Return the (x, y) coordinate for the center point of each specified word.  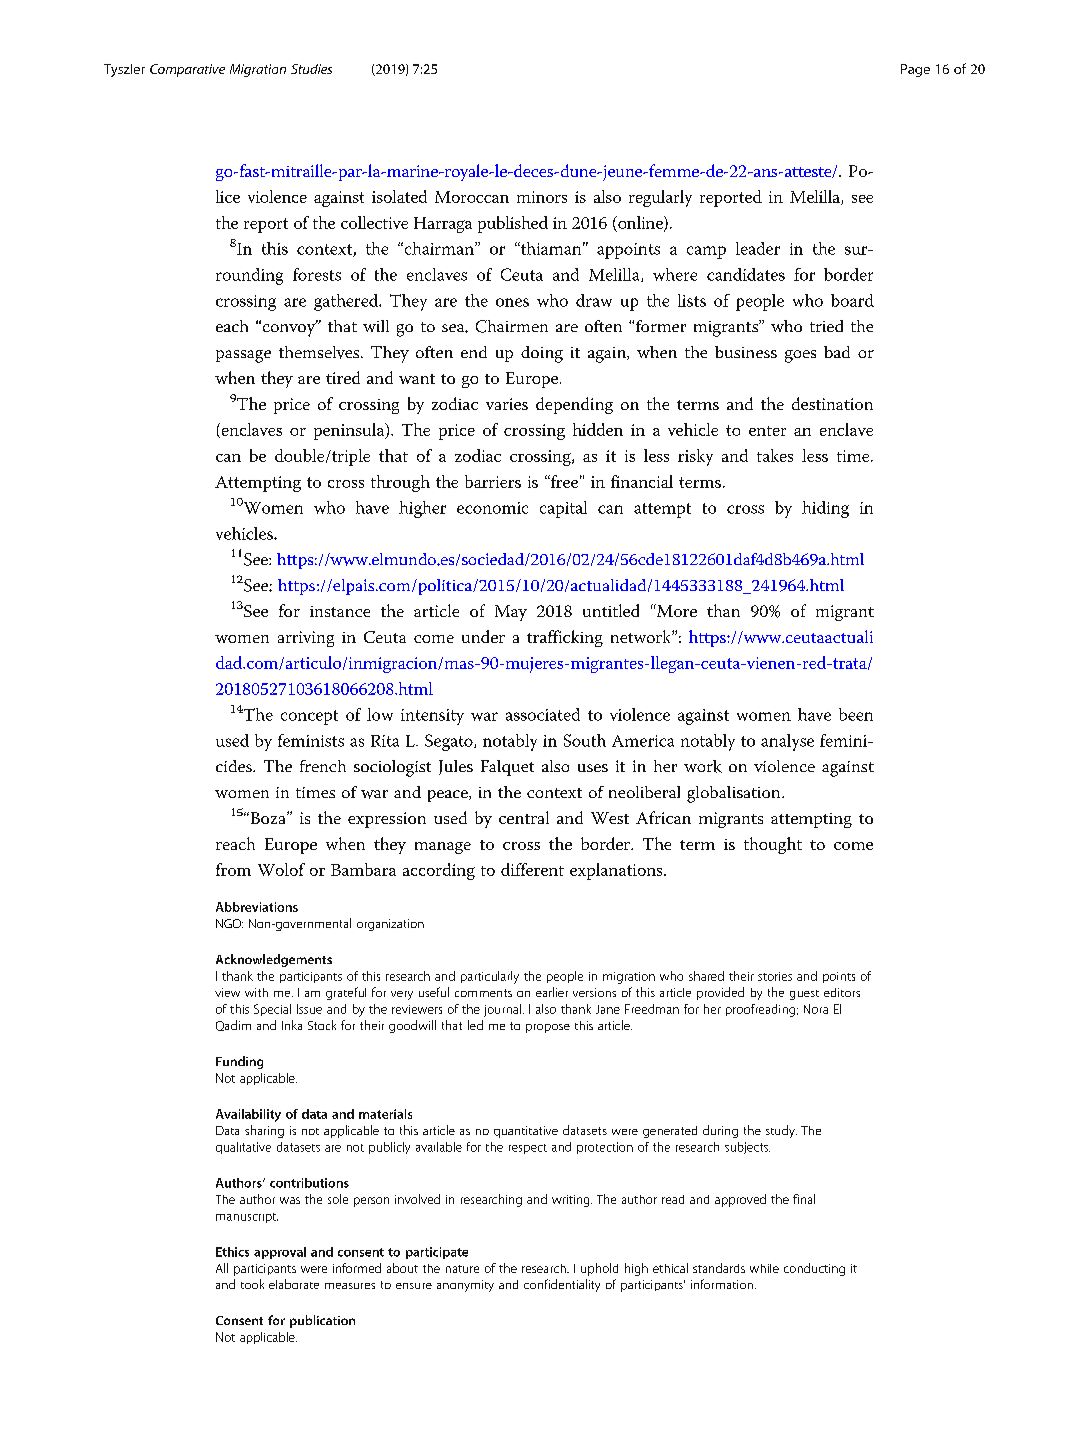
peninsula (350, 431)
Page (915, 70)
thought (773, 845)
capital (563, 509)
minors (542, 197)
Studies (311, 69)
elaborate (294, 1284)
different (532, 869)
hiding (825, 509)
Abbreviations (257, 907)
